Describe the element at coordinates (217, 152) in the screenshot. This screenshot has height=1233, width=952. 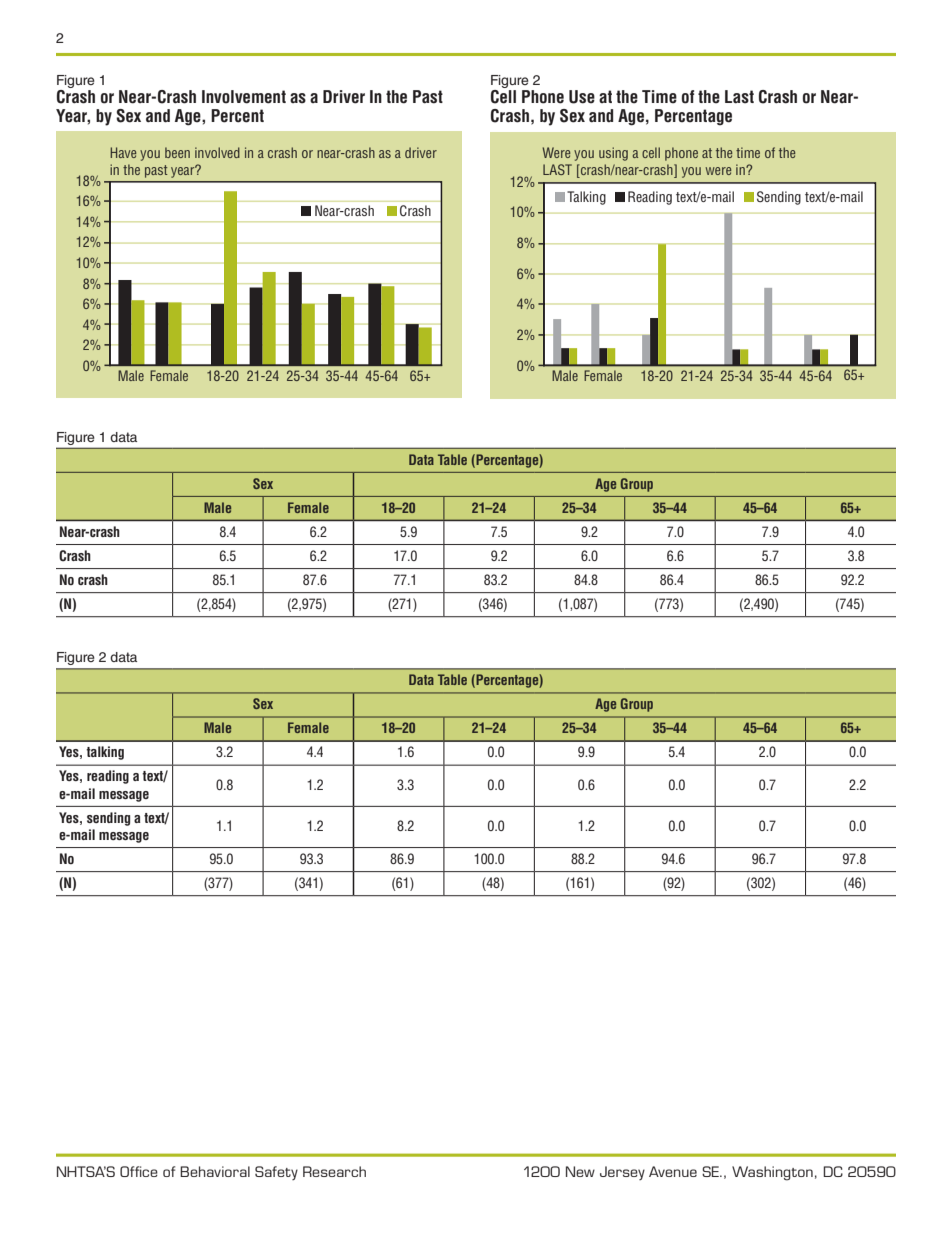
I see `involved` at that location.
